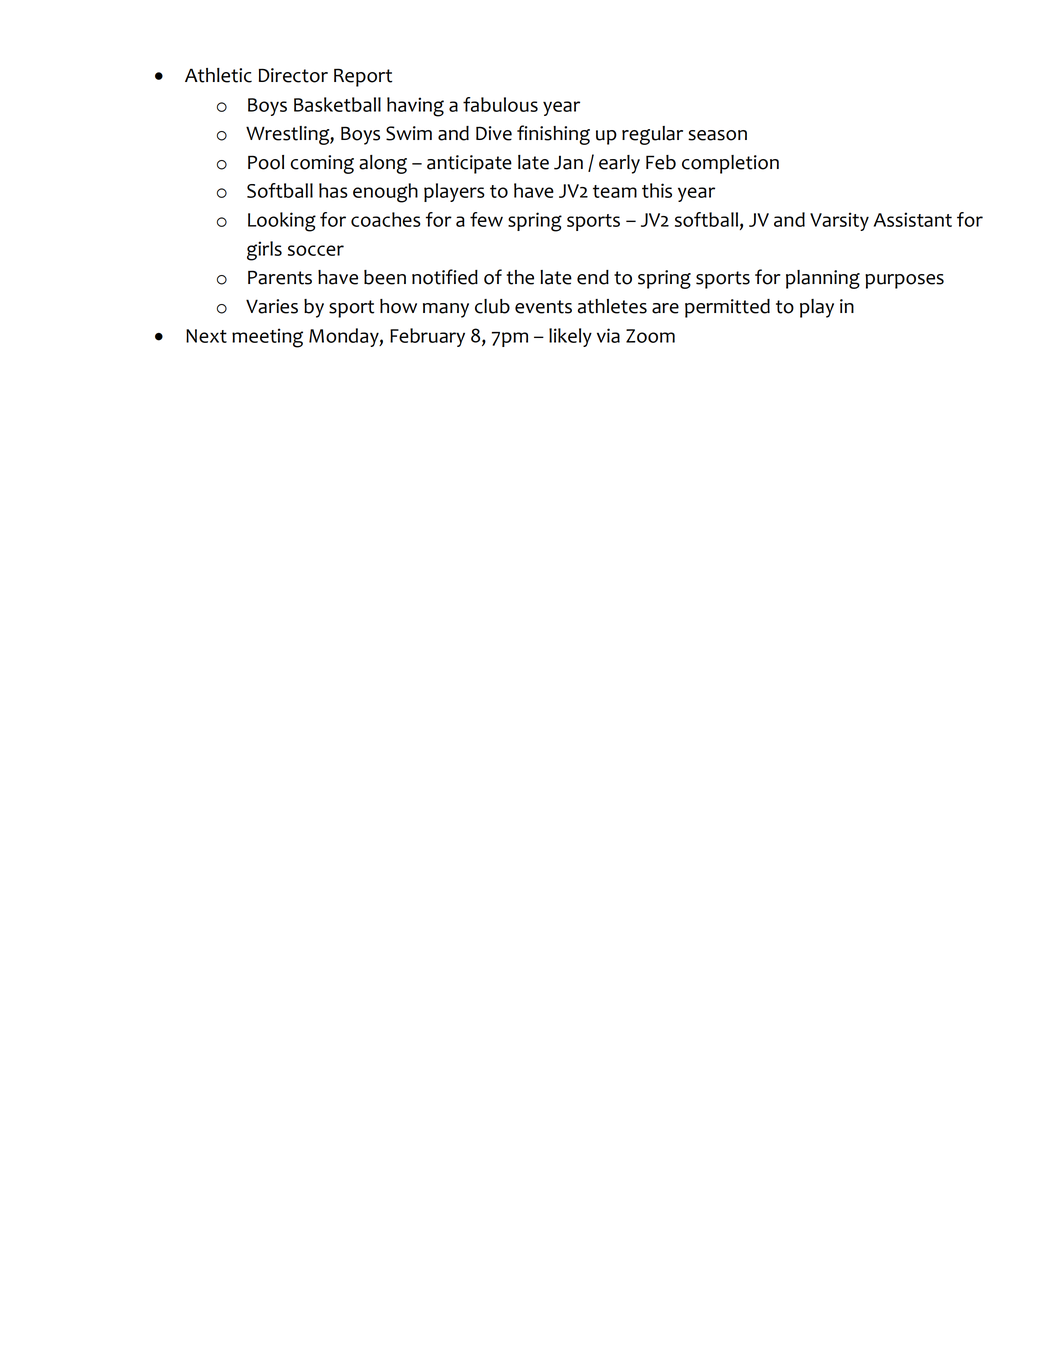 This page has height=1355, width=1047. I want to click on fabulous, so click(500, 104).
